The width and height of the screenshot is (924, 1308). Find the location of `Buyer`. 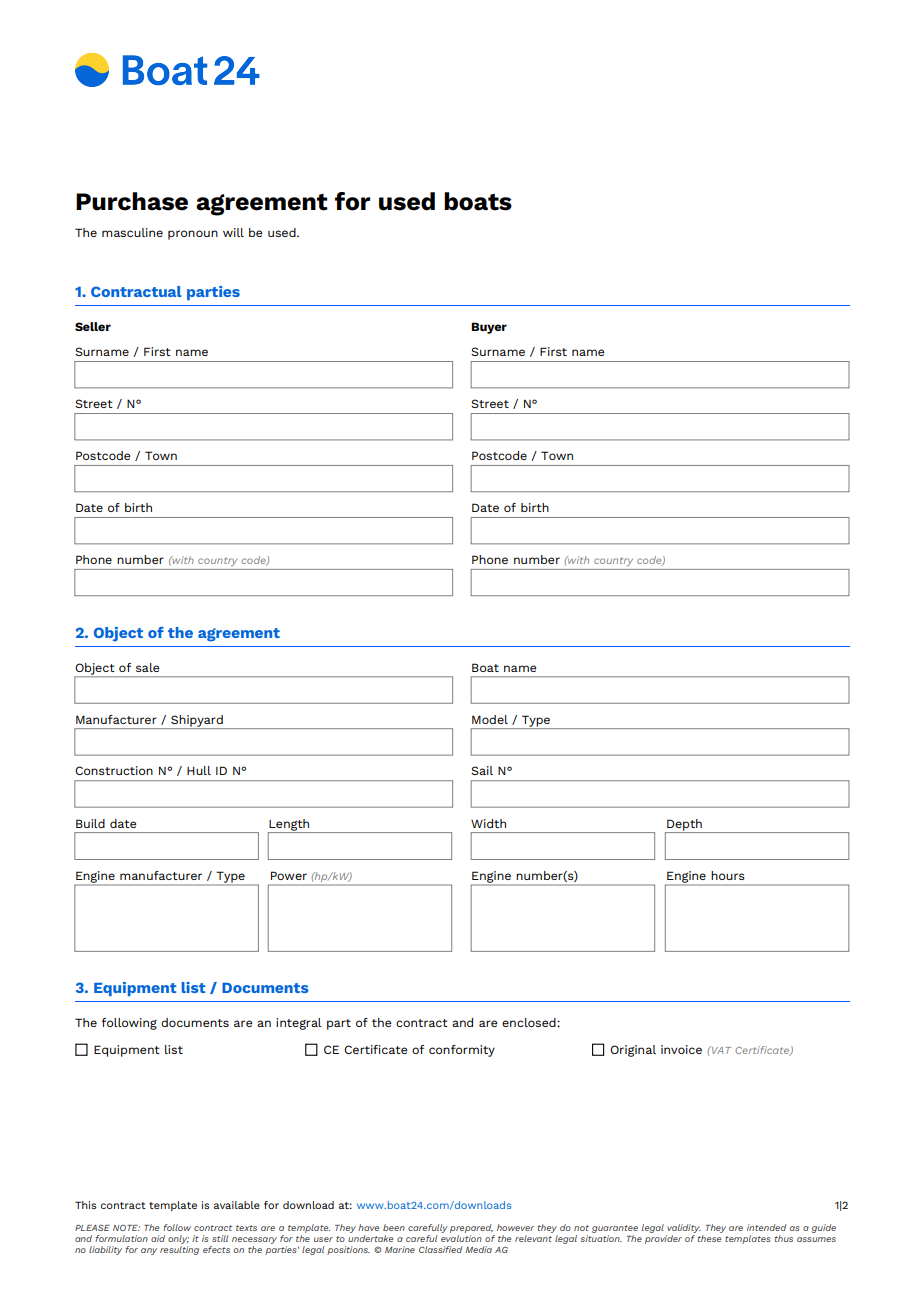

Buyer is located at coordinates (489, 328).
